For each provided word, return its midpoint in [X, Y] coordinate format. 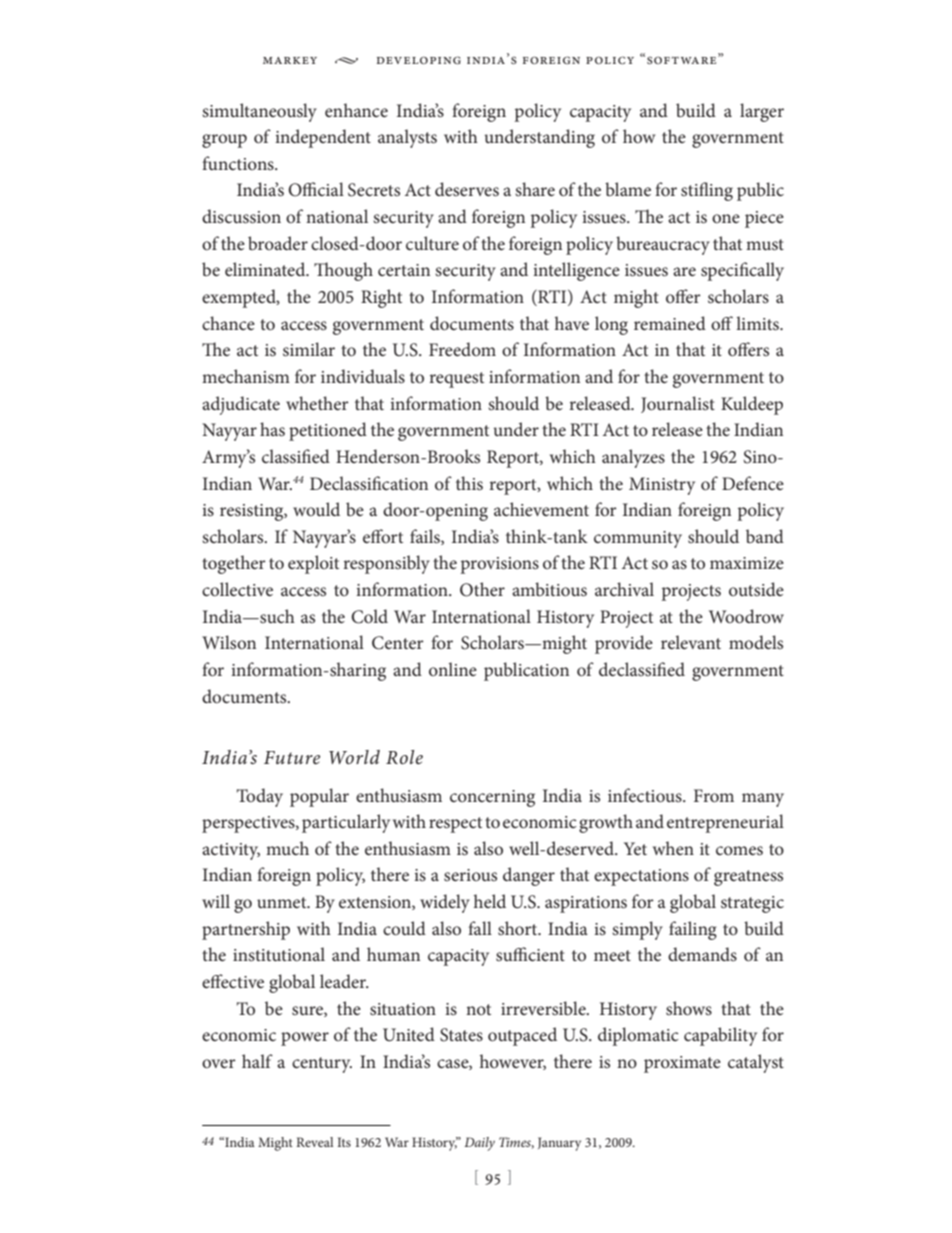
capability [720, 1036]
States [461, 1035]
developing [419, 60]
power [305, 1039]
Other [482, 589]
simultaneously [259, 112]
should [713, 536]
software [683, 60]
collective [237, 589]
